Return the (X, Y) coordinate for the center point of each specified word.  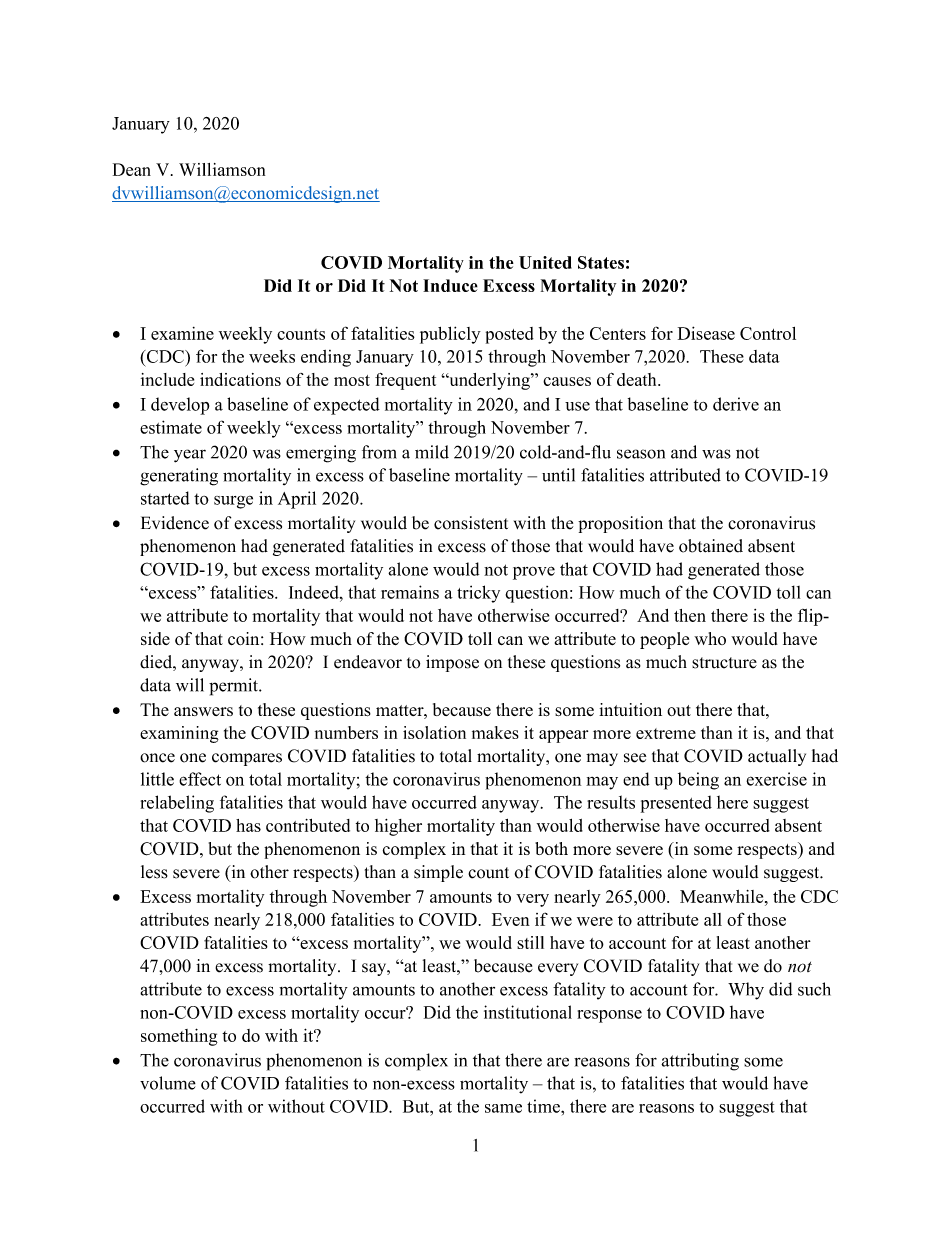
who (710, 638)
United (545, 262)
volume (168, 1083)
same (503, 1108)
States (601, 262)
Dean (132, 169)
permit (234, 687)
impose (452, 663)
